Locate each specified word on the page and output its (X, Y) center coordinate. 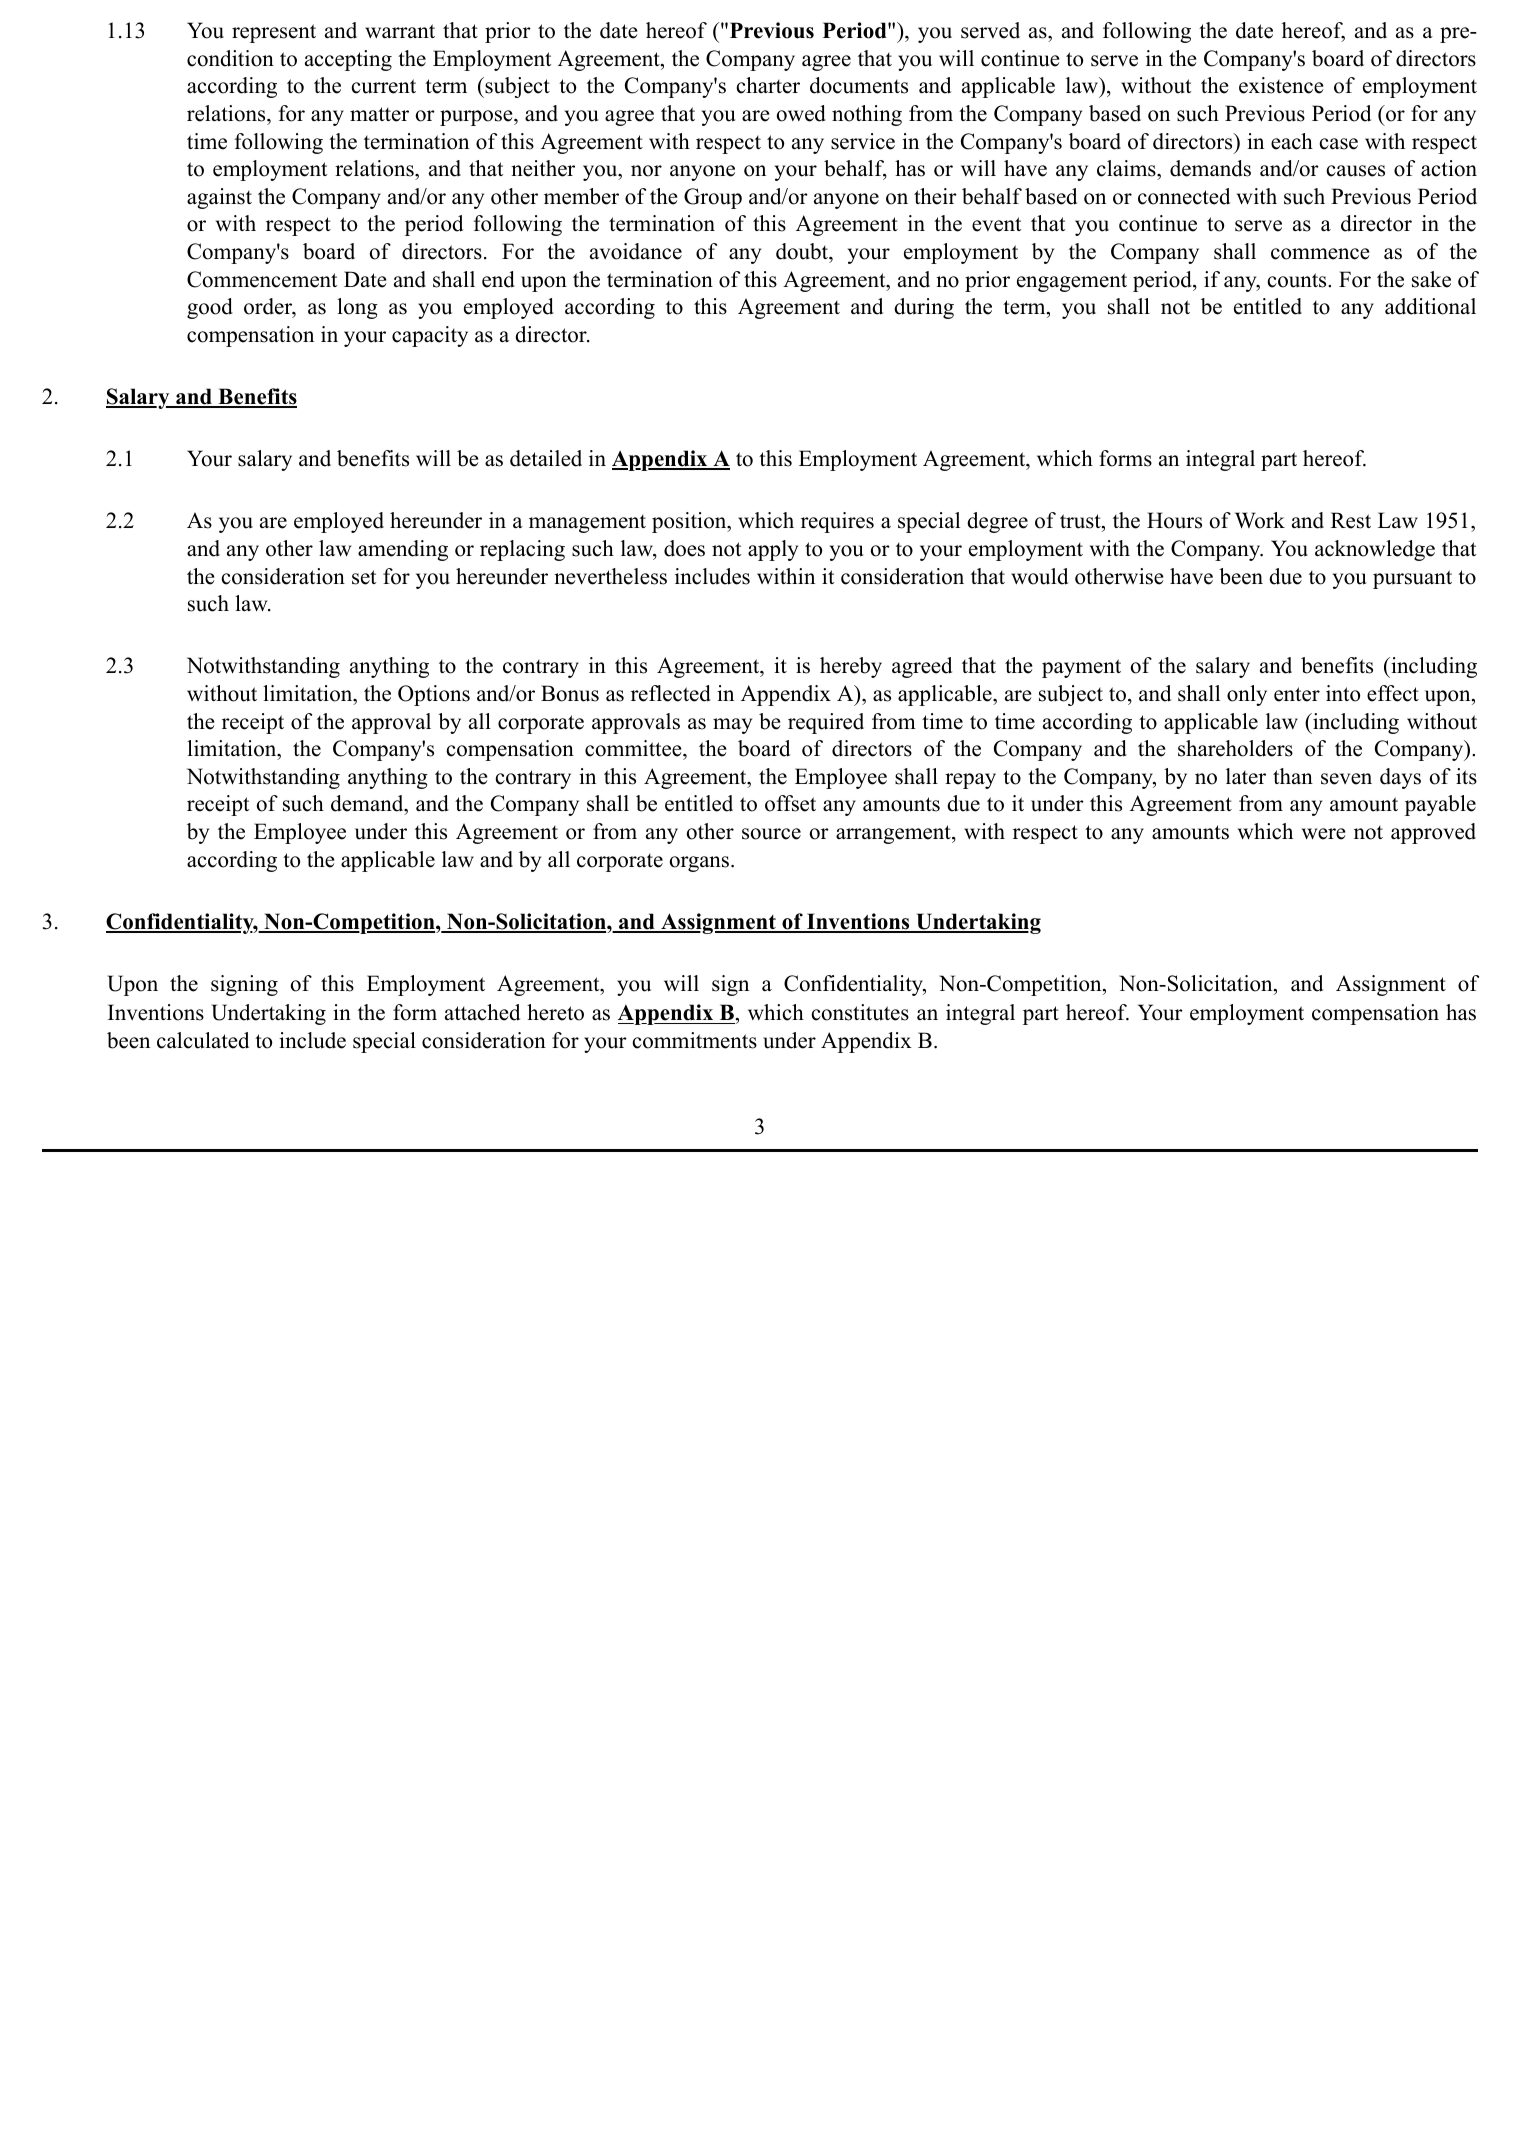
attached (482, 1012)
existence (1281, 85)
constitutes (860, 1012)
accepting (348, 60)
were (1323, 834)
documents (859, 85)
